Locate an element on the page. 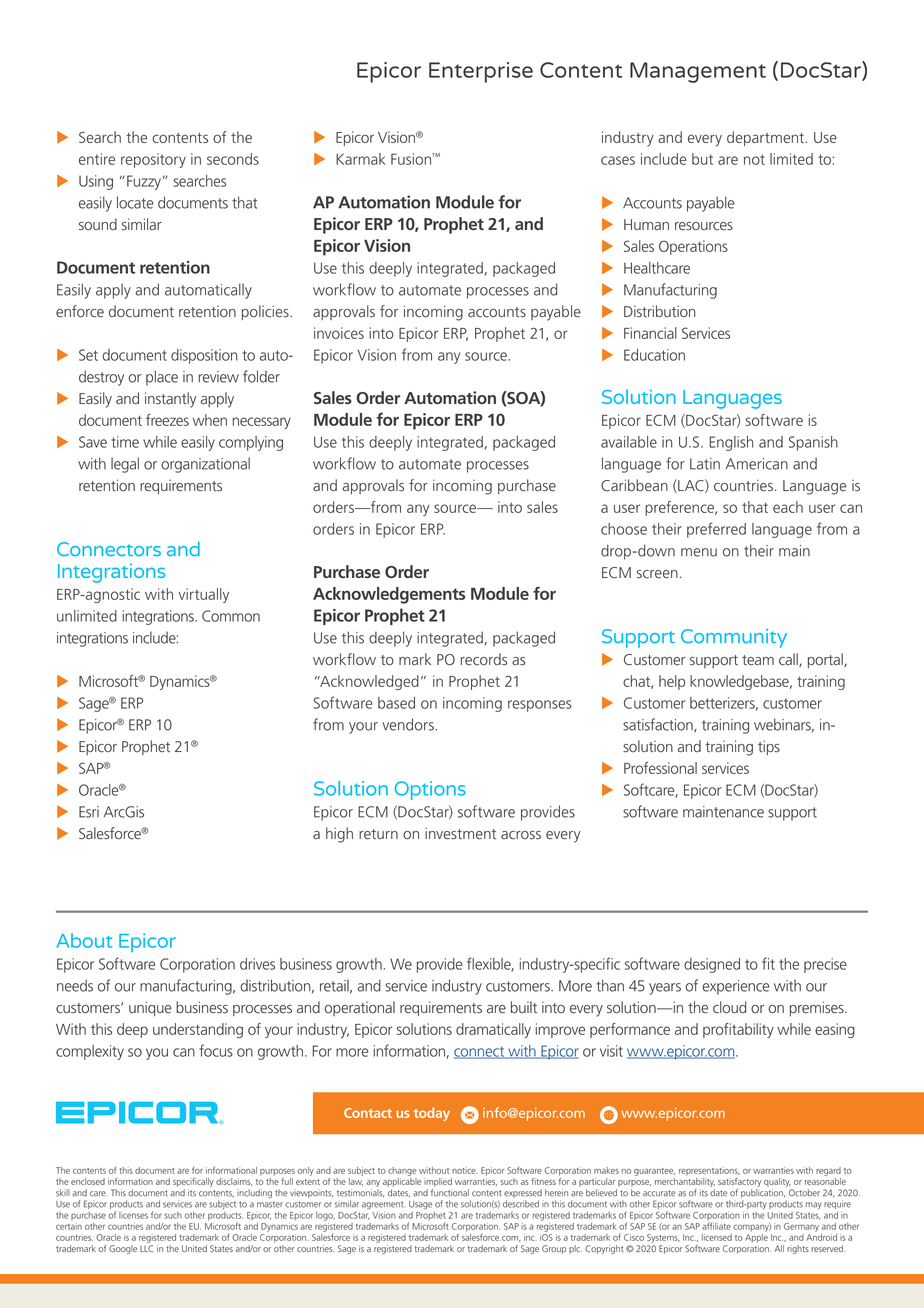 This image has width=924, height=1308. repository is located at coordinates (153, 160).
